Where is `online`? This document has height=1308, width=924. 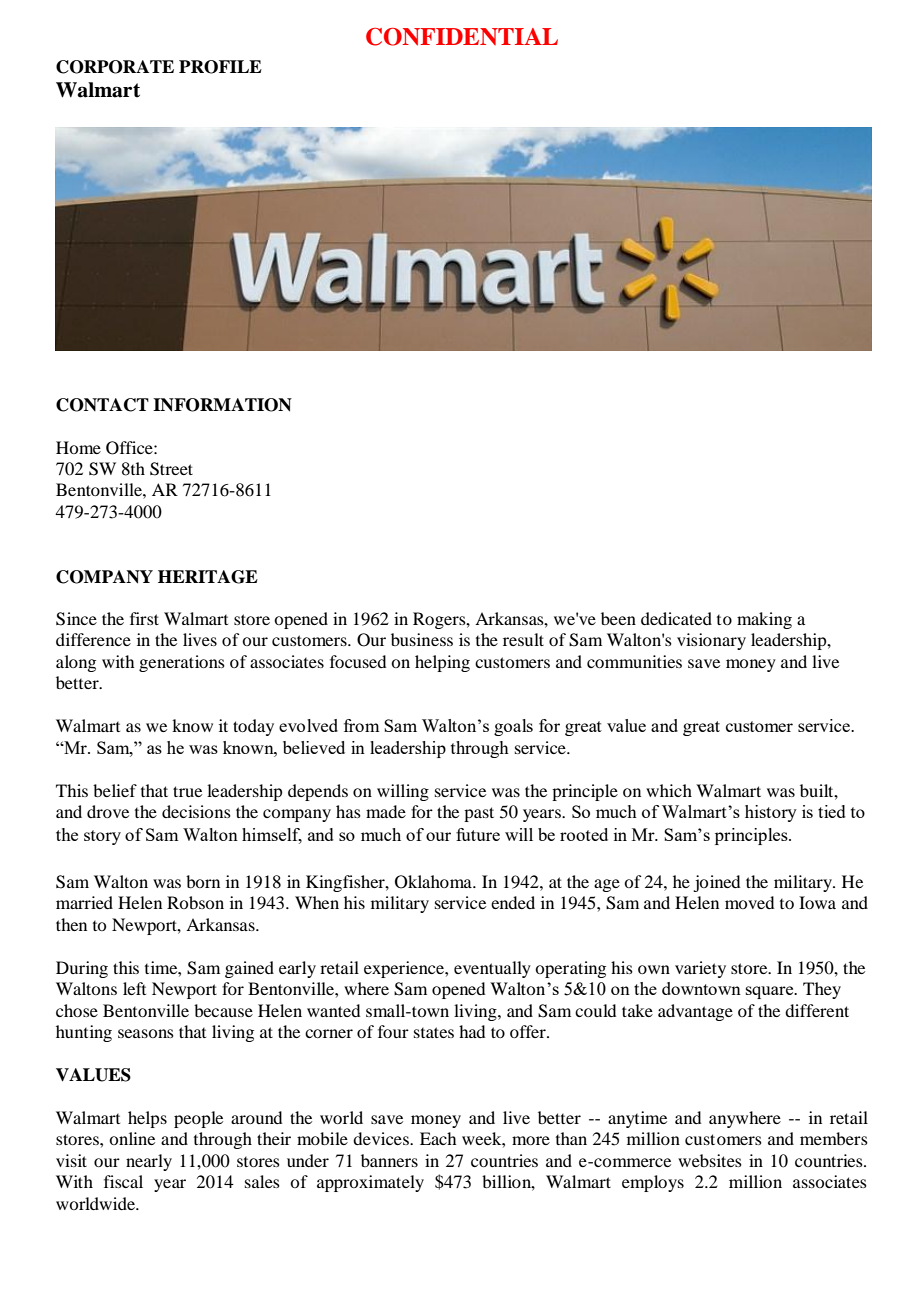
online is located at coordinates (132, 1138).
